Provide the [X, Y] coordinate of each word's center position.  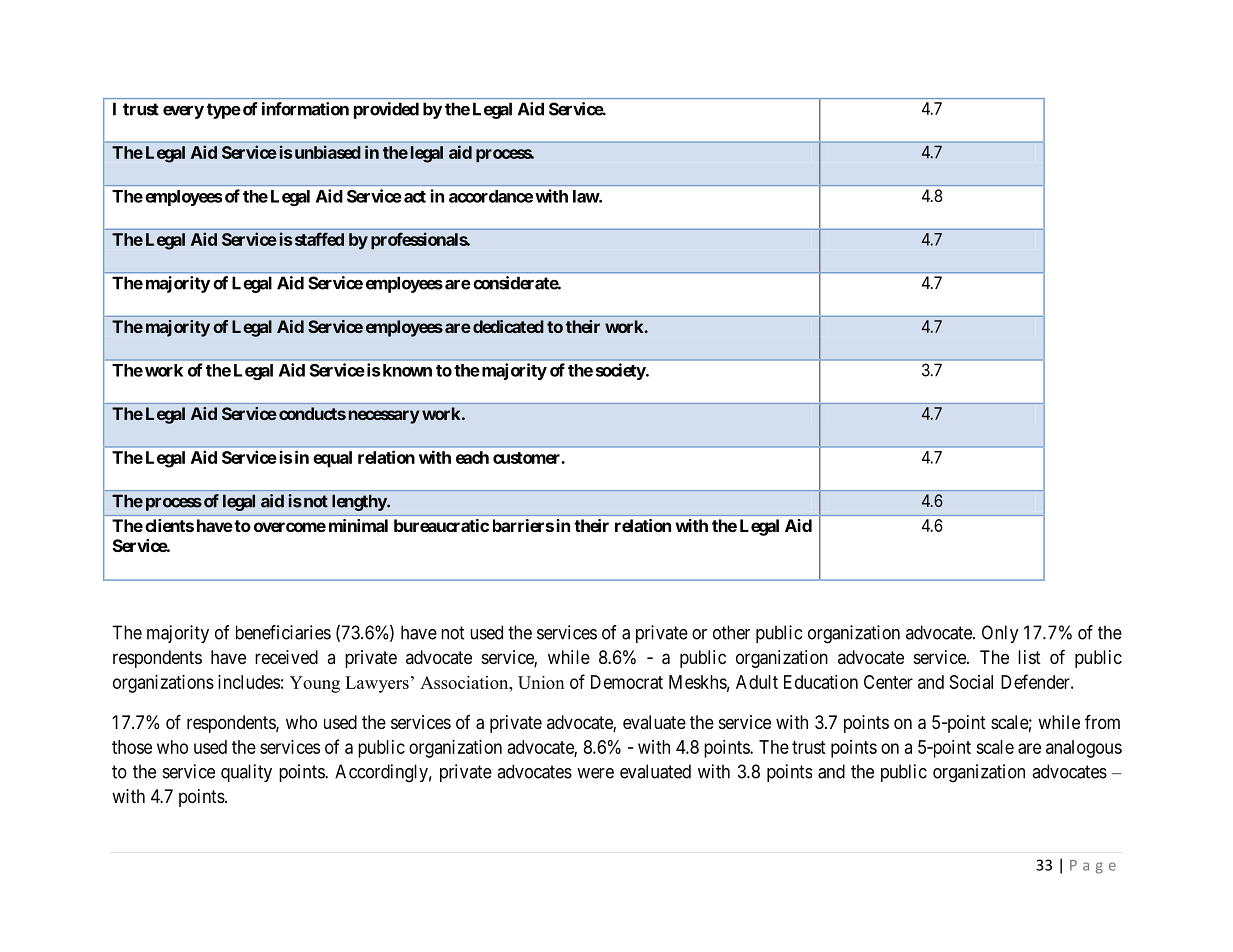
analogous [1084, 749]
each [472, 457]
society [621, 371]
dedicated [508, 326]
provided [386, 110]
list [1029, 657]
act [415, 197]
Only [1000, 634]
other [731, 632]
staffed [319, 239]
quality [246, 773]
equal [332, 459]
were [595, 773]
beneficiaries [283, 632]
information [305, 109]
